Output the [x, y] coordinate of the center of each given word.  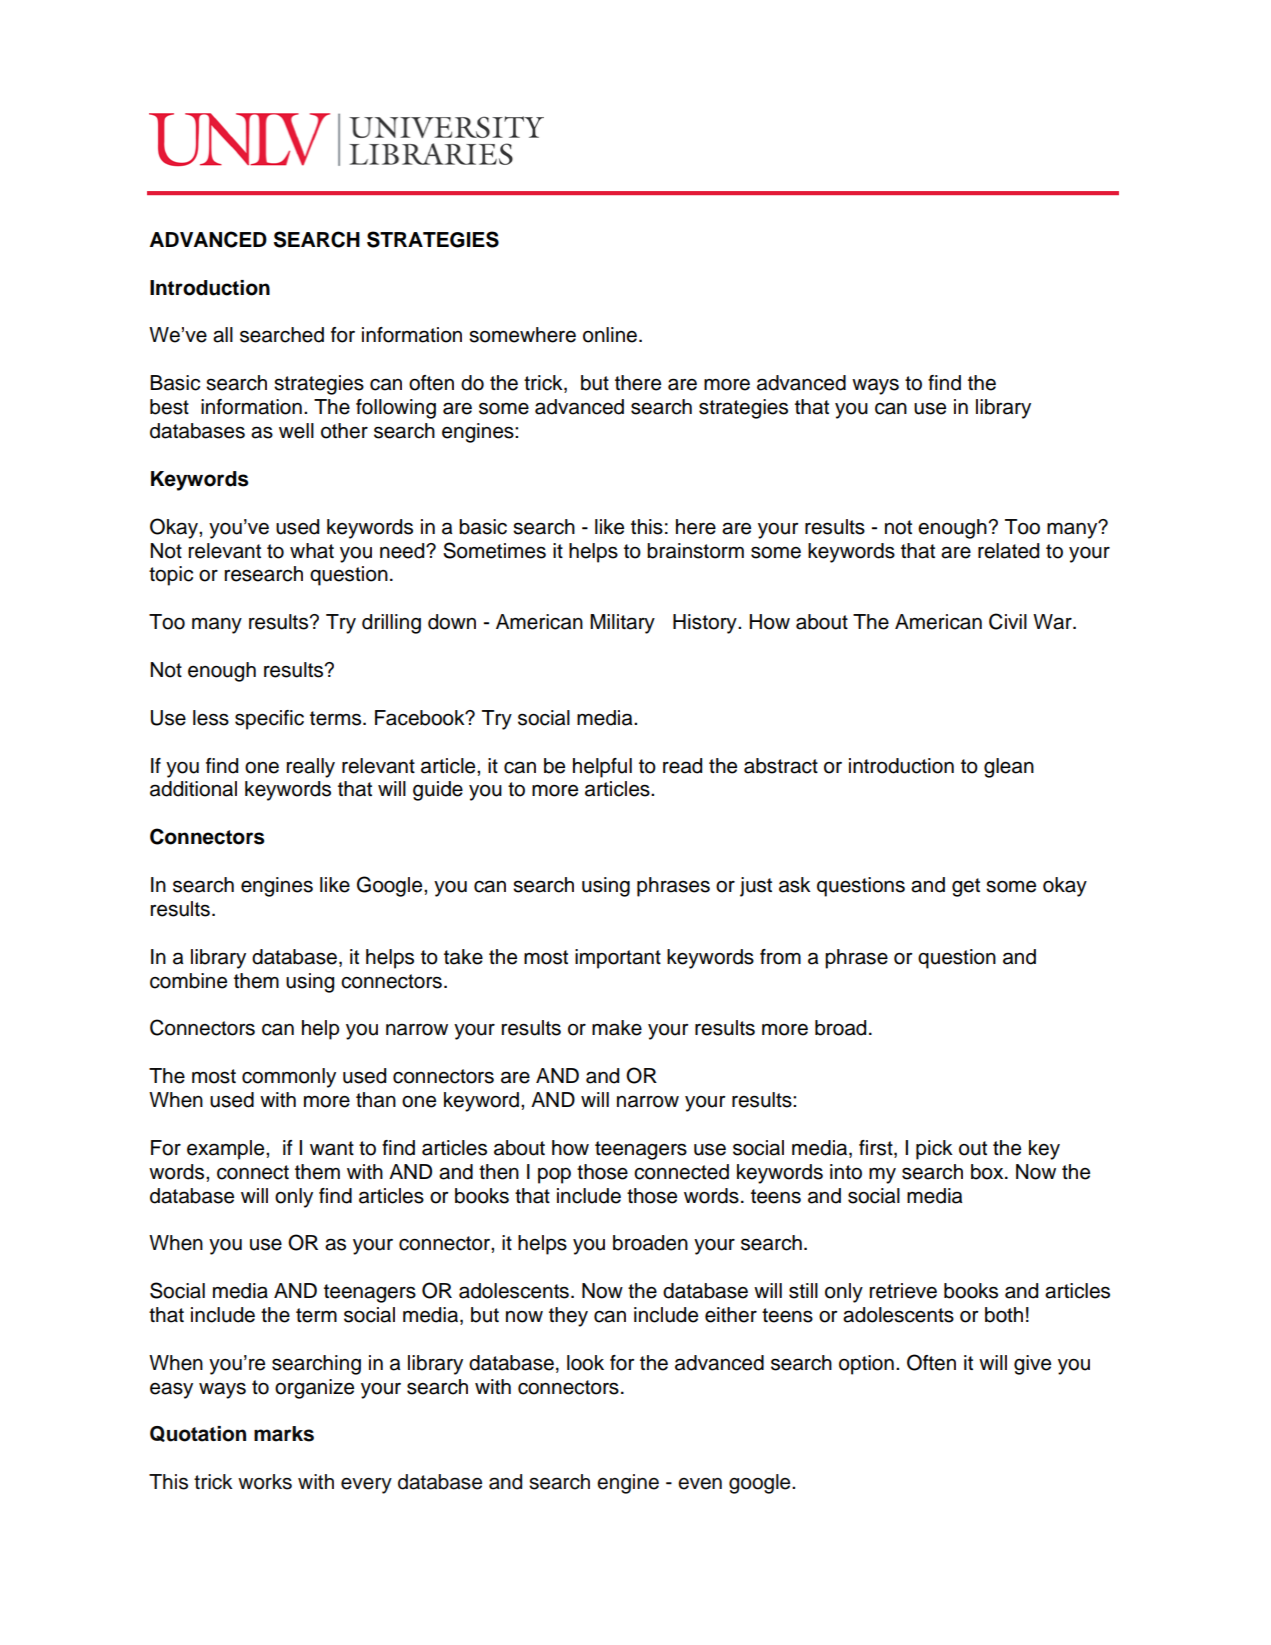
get [966, 887]
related [1008, 551]
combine [188, 981]
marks [284, 1434]
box [988, 1172]
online [611, 335]
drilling [391, 624]
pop [554, 1176]
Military [622, 624]
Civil [1008, 621]
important [618, 959]
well [296, 431]
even [700, 1484]
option [866, 1365]
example [227, 1150]
